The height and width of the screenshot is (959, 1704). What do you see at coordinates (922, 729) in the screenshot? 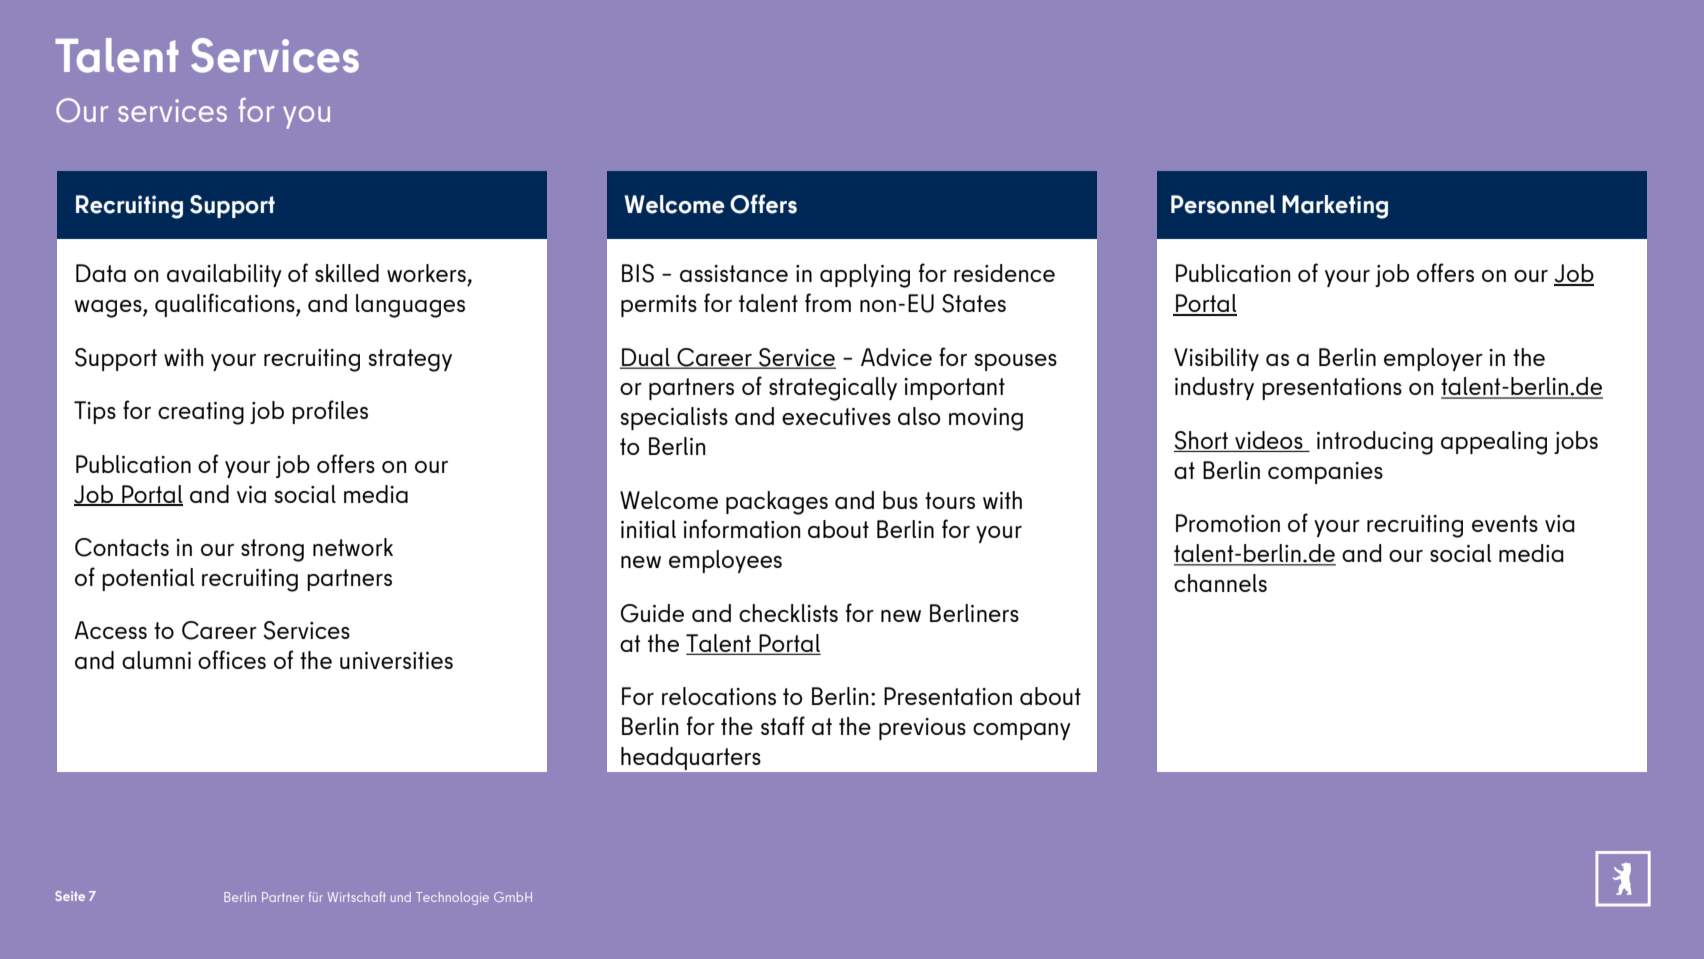
I see `previous` at bounding box center [922, 729].
